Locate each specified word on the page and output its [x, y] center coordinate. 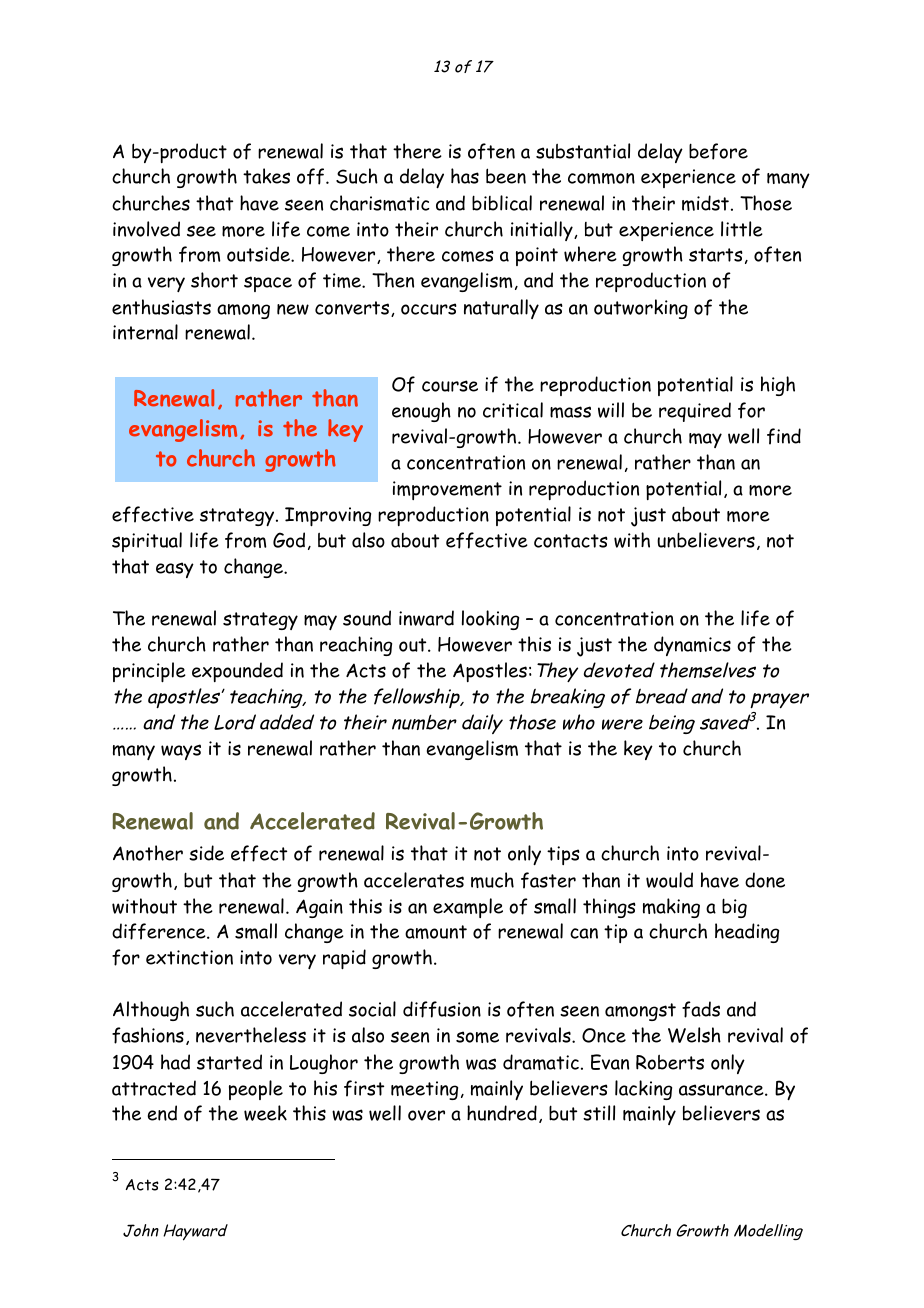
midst [705, 203]
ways [181, 752]
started [229, 1062]
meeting [424, 1090]
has [465, 176]
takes [266, 176]
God [289, 540]
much [492, 880]
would [669, 880]
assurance [722, 1090]
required [695, 412]
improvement [447, 490]
